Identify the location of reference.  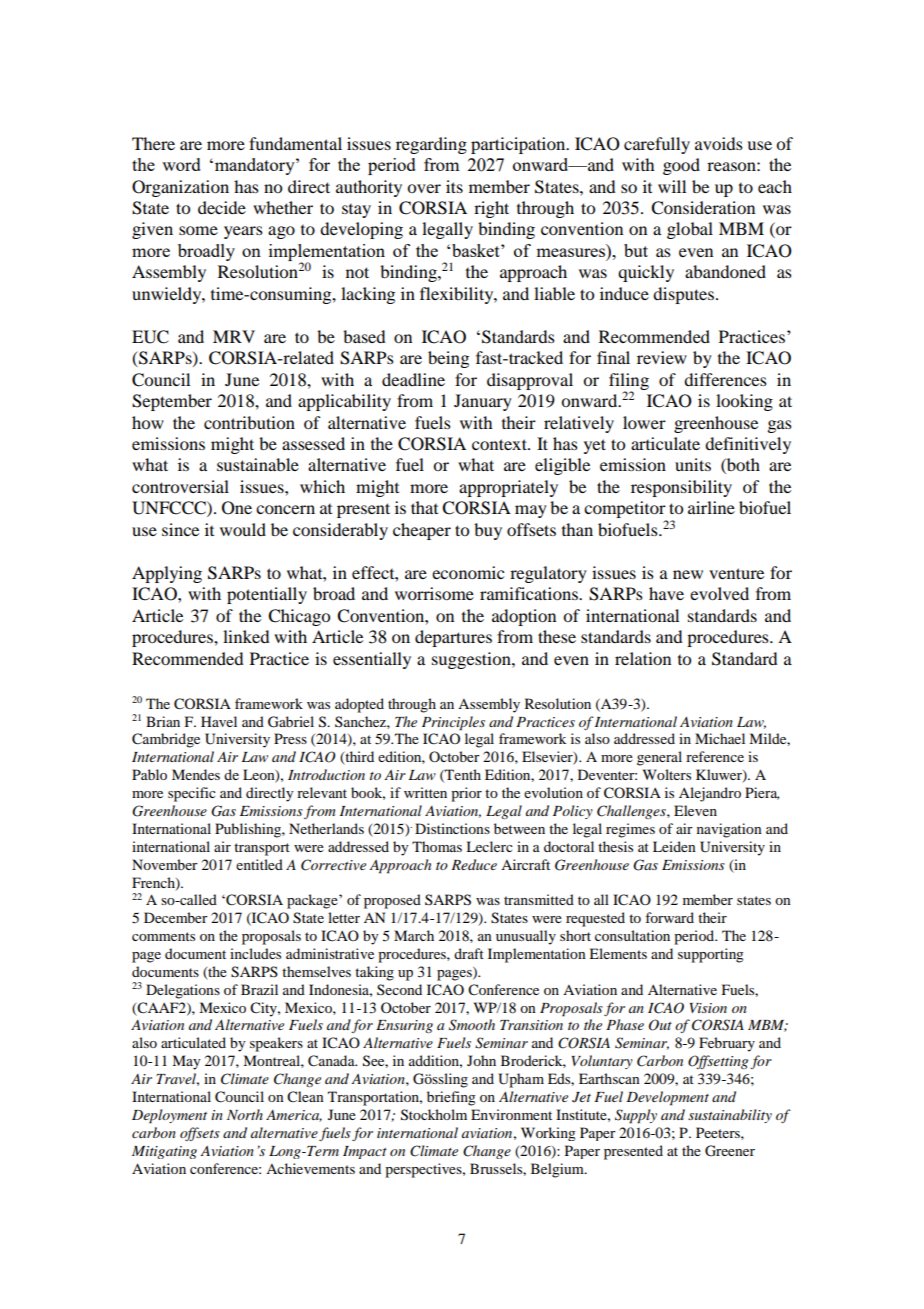
(715, 756).
